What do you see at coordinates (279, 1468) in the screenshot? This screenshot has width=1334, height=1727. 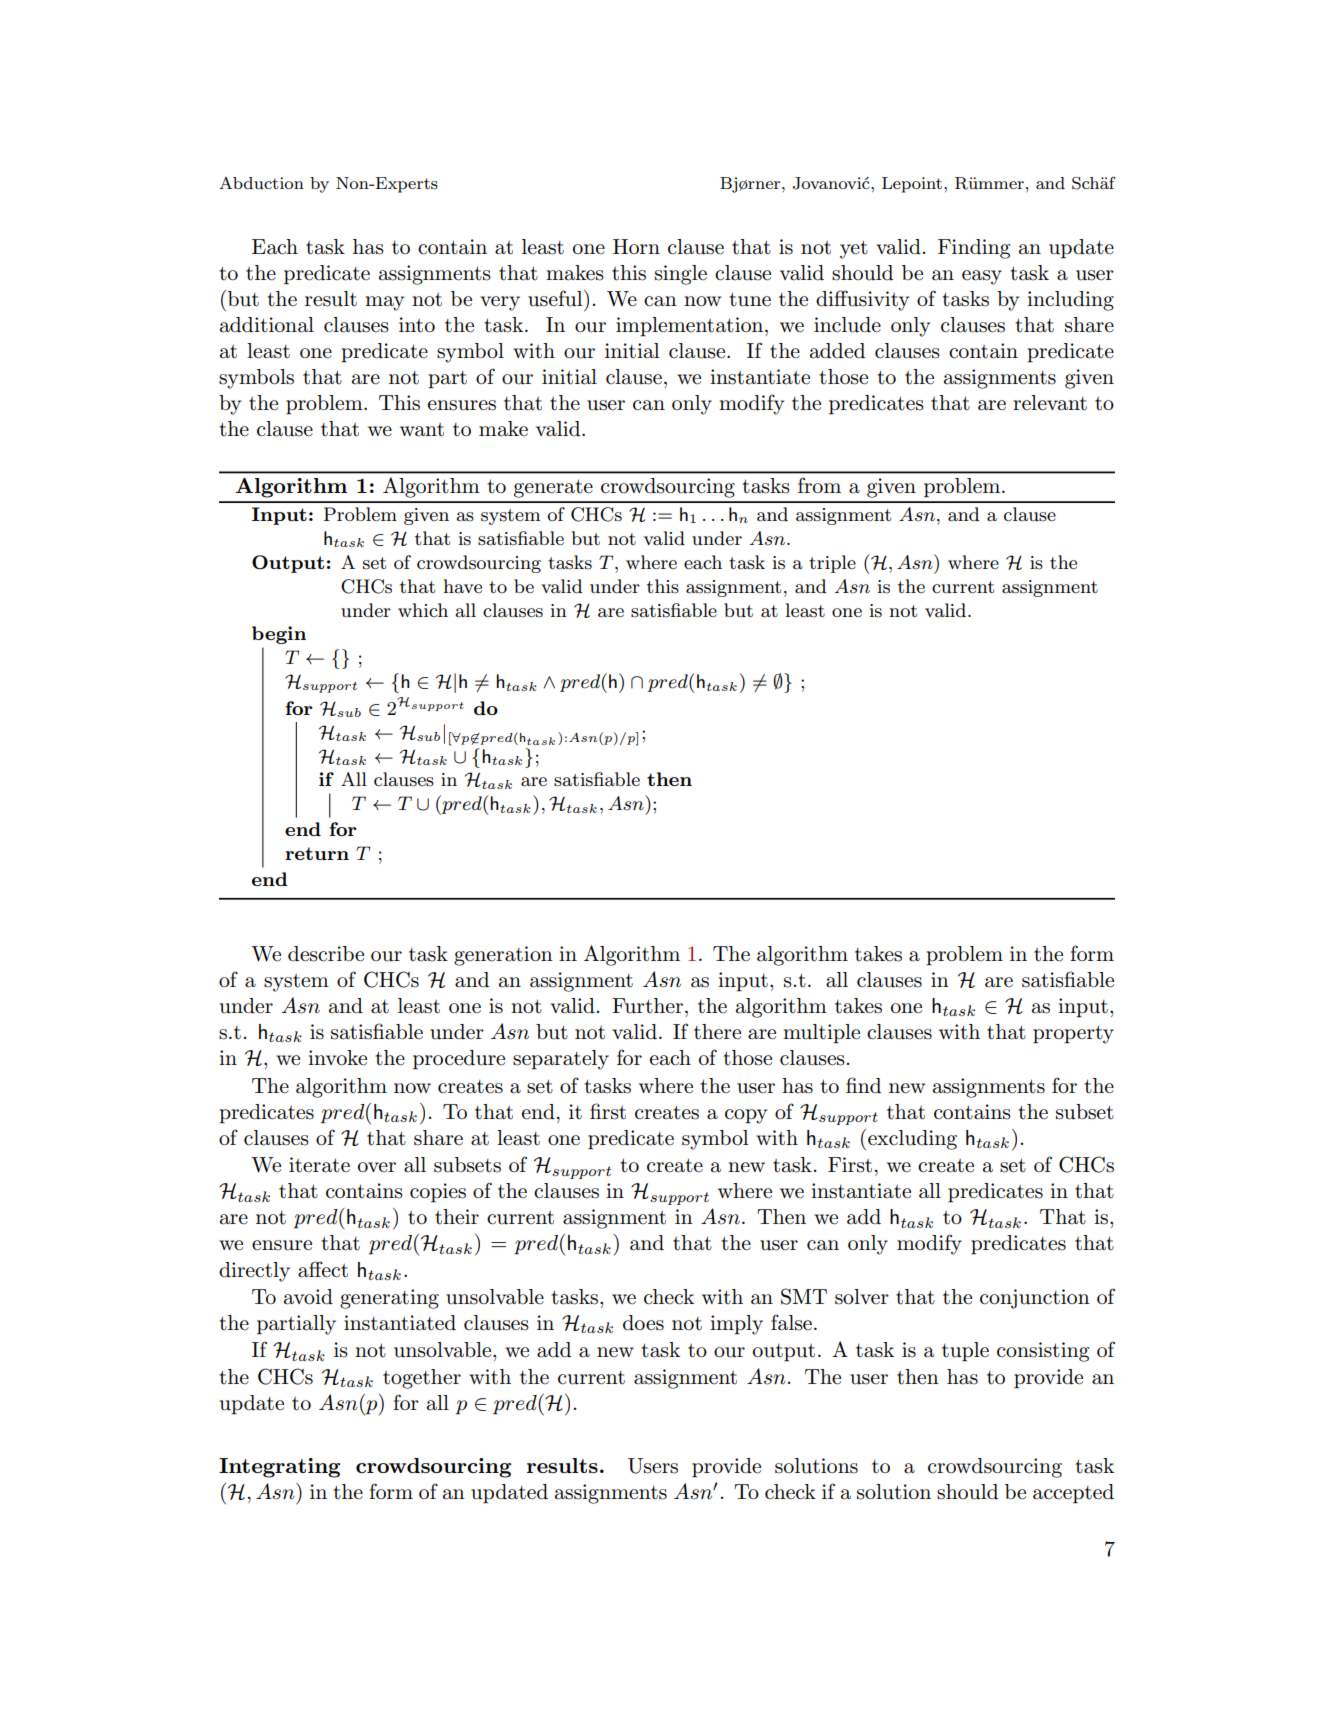 I see `Integrating` at bounding box center [279, 1468].
